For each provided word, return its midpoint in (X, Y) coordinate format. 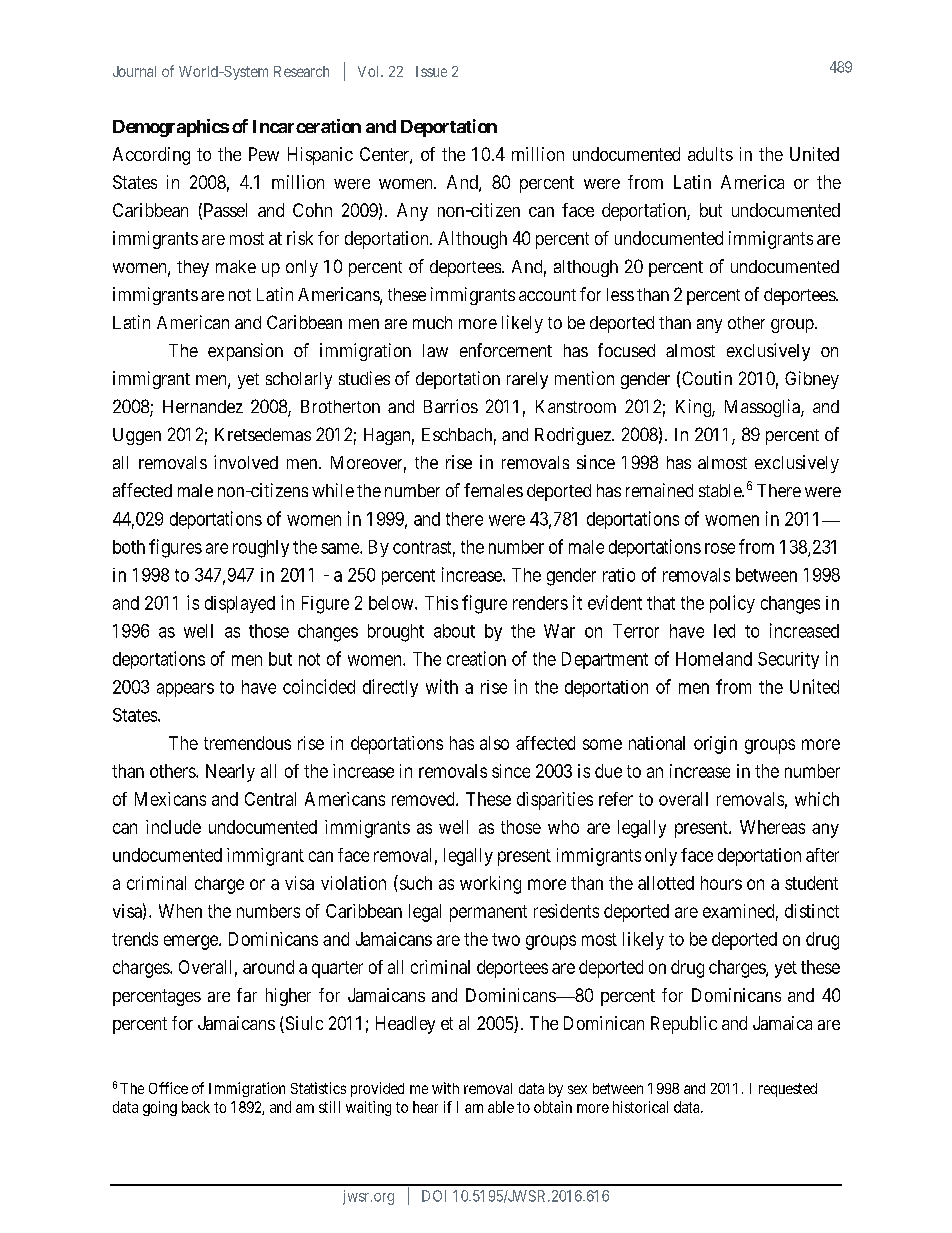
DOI (434, 1196)
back (196, 1107)
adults (710, 154)
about (454, 631)
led (724, 631)
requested (788, 1090)
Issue (431, 71)
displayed (240, 604)
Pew (264, 154)
